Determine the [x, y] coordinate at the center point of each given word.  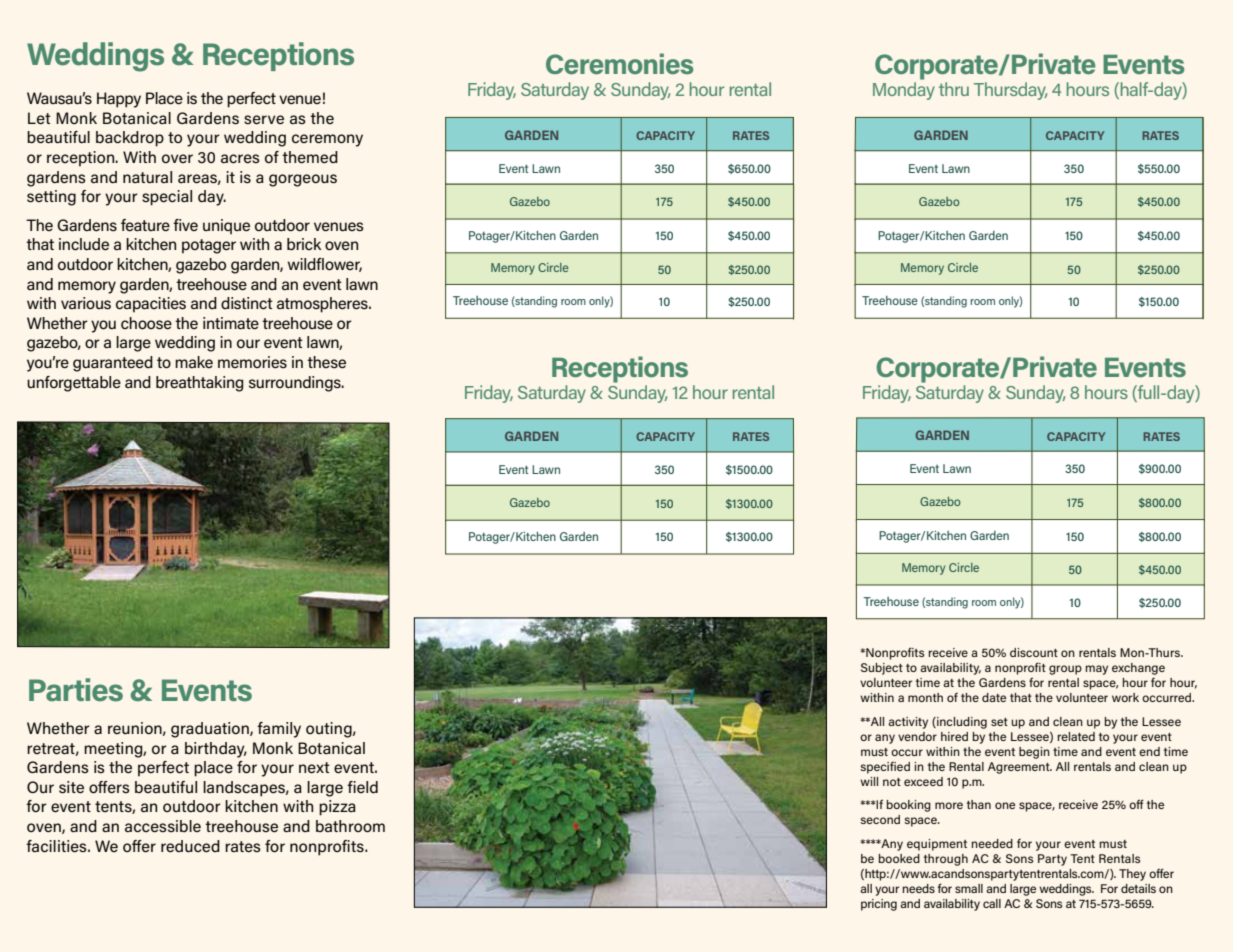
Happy [119, 100]
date [994, 697]
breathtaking [199, 384]
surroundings [296, 384]
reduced [190, 846]
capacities [151, 305]
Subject [882, 669]
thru [954, 89]
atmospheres [323, 305]
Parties [76, 690]
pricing [879, 905]
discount [1034, 652]
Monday [904, 91]
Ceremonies [619, 63]
